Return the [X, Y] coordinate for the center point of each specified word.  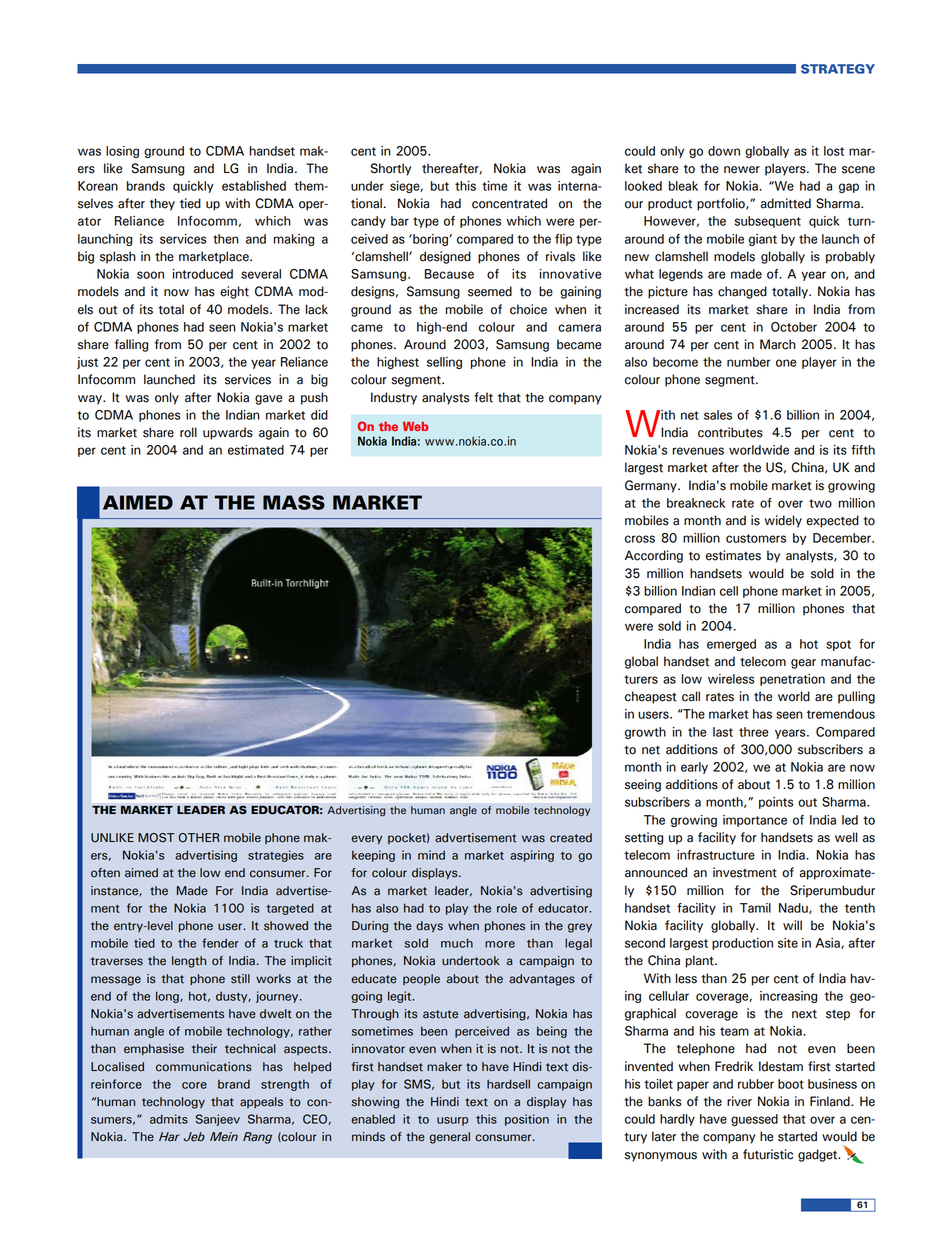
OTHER [199, 838]
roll [188, 432]
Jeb [194, 1137]
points [776, 803]
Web [415, 426]
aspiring [532, 856]
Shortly [391, 169]
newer [742, 170]
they [162, 204]
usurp [452, 1121]
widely [783, 521]
